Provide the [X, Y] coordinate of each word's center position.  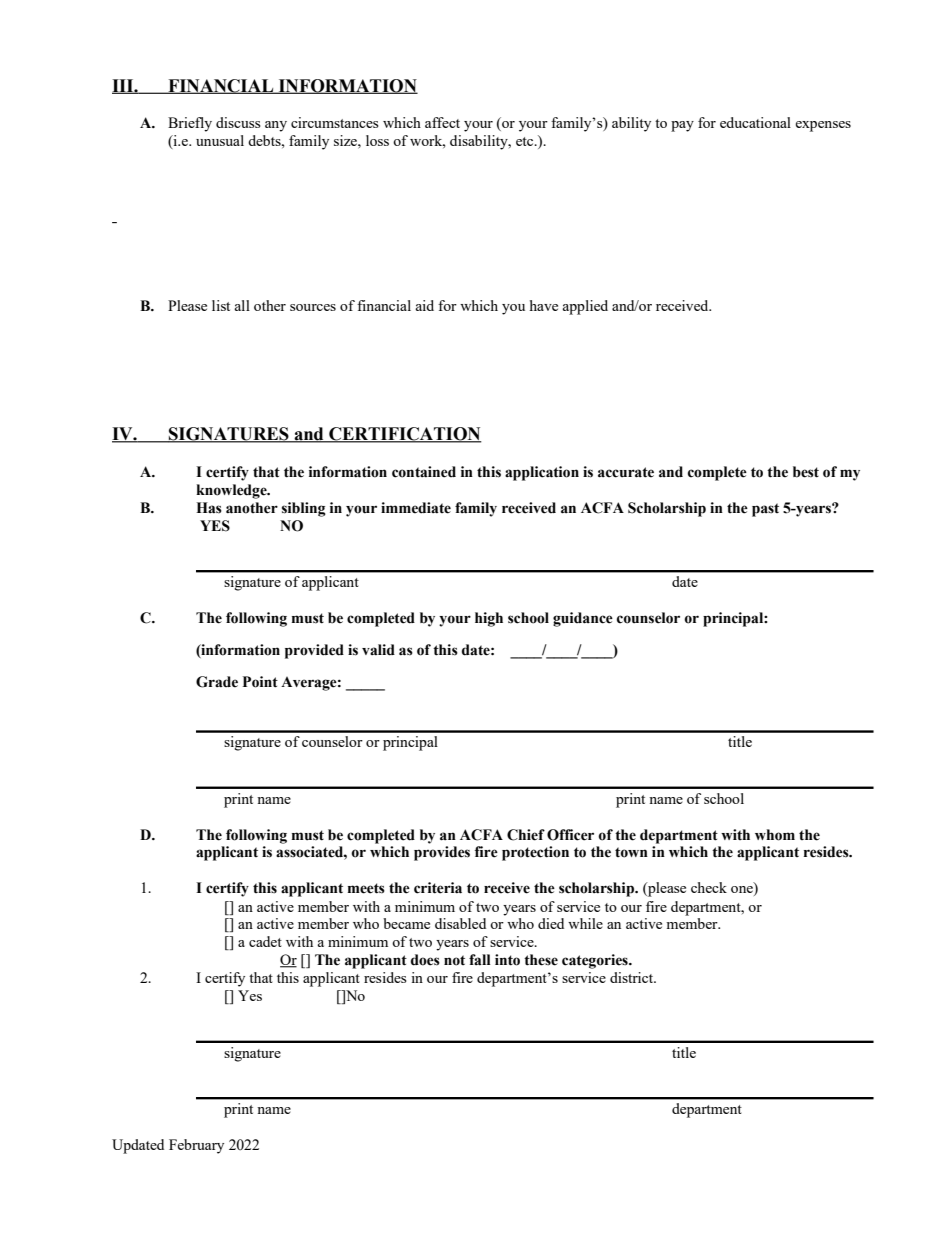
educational [755, 122]
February [196, 1146]
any [276, 126]
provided [314, 651]
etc [526, 141]
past [765, 510]
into [507, 960]
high [489, 619]
